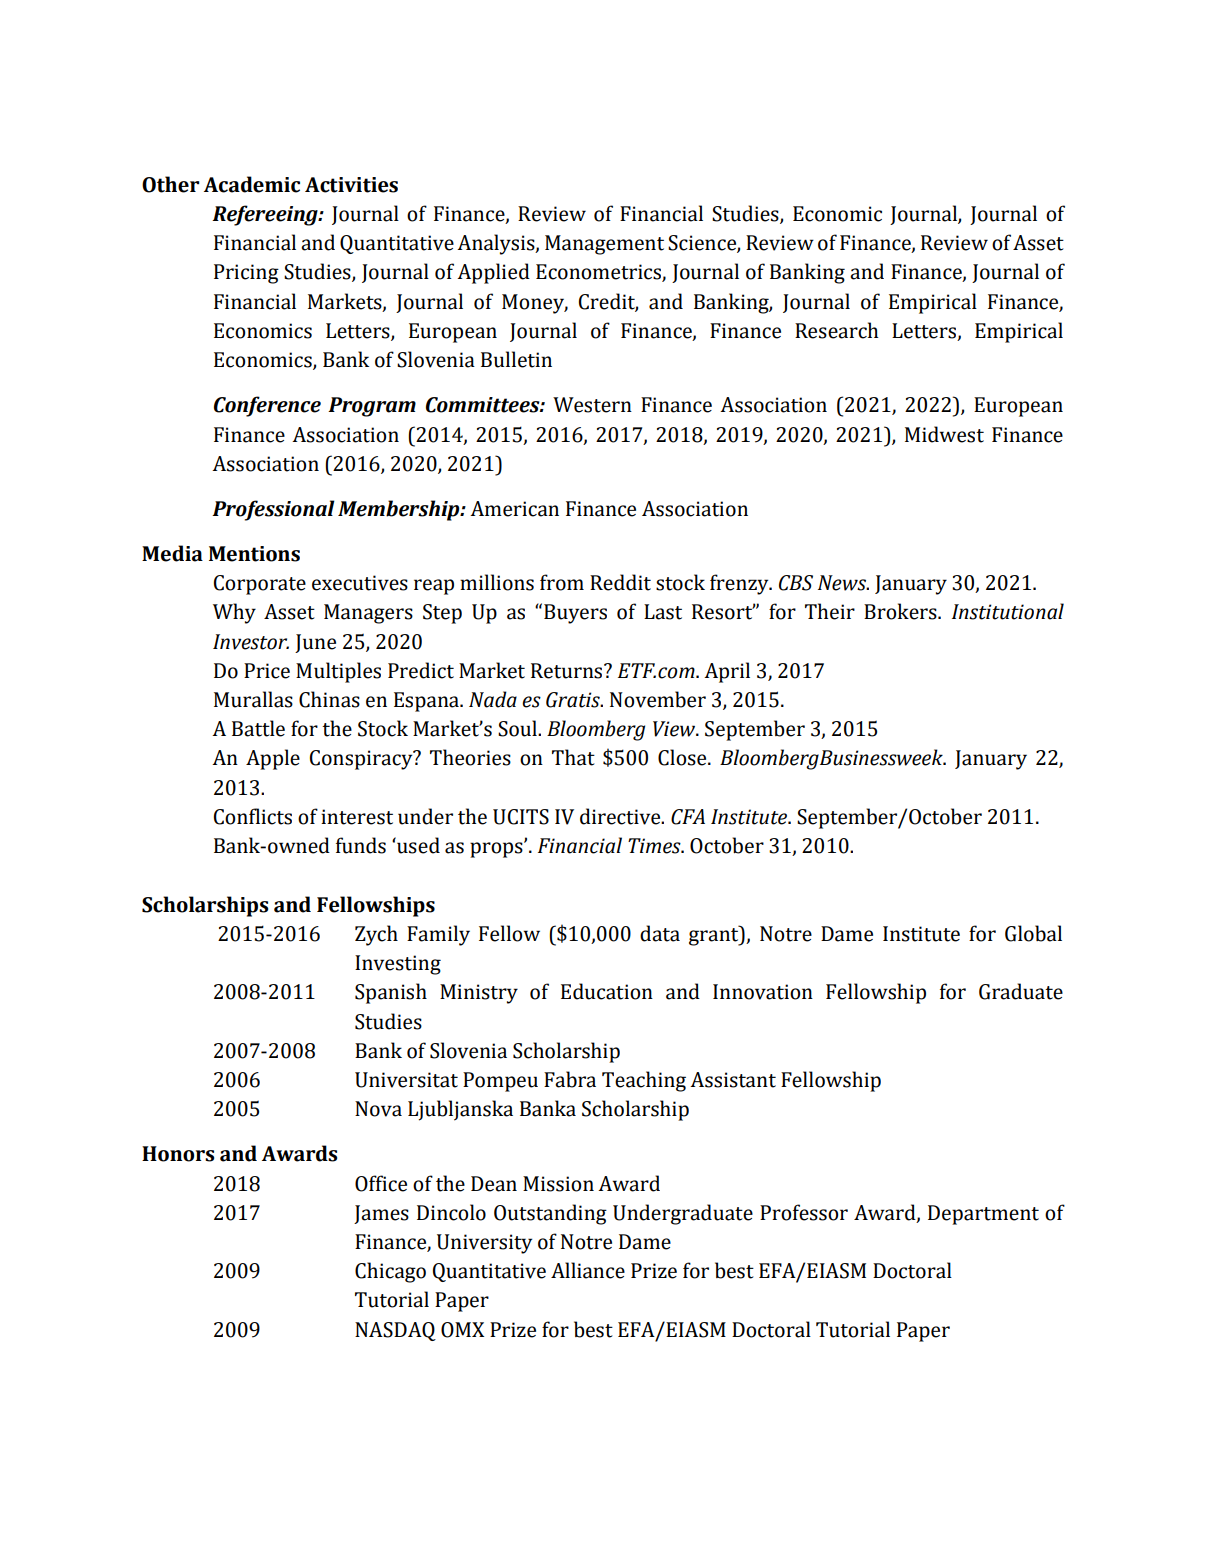  What do you see at coordinates (260, 585) in the document?
I see `Corporate` at bounding box center [260, 585].
